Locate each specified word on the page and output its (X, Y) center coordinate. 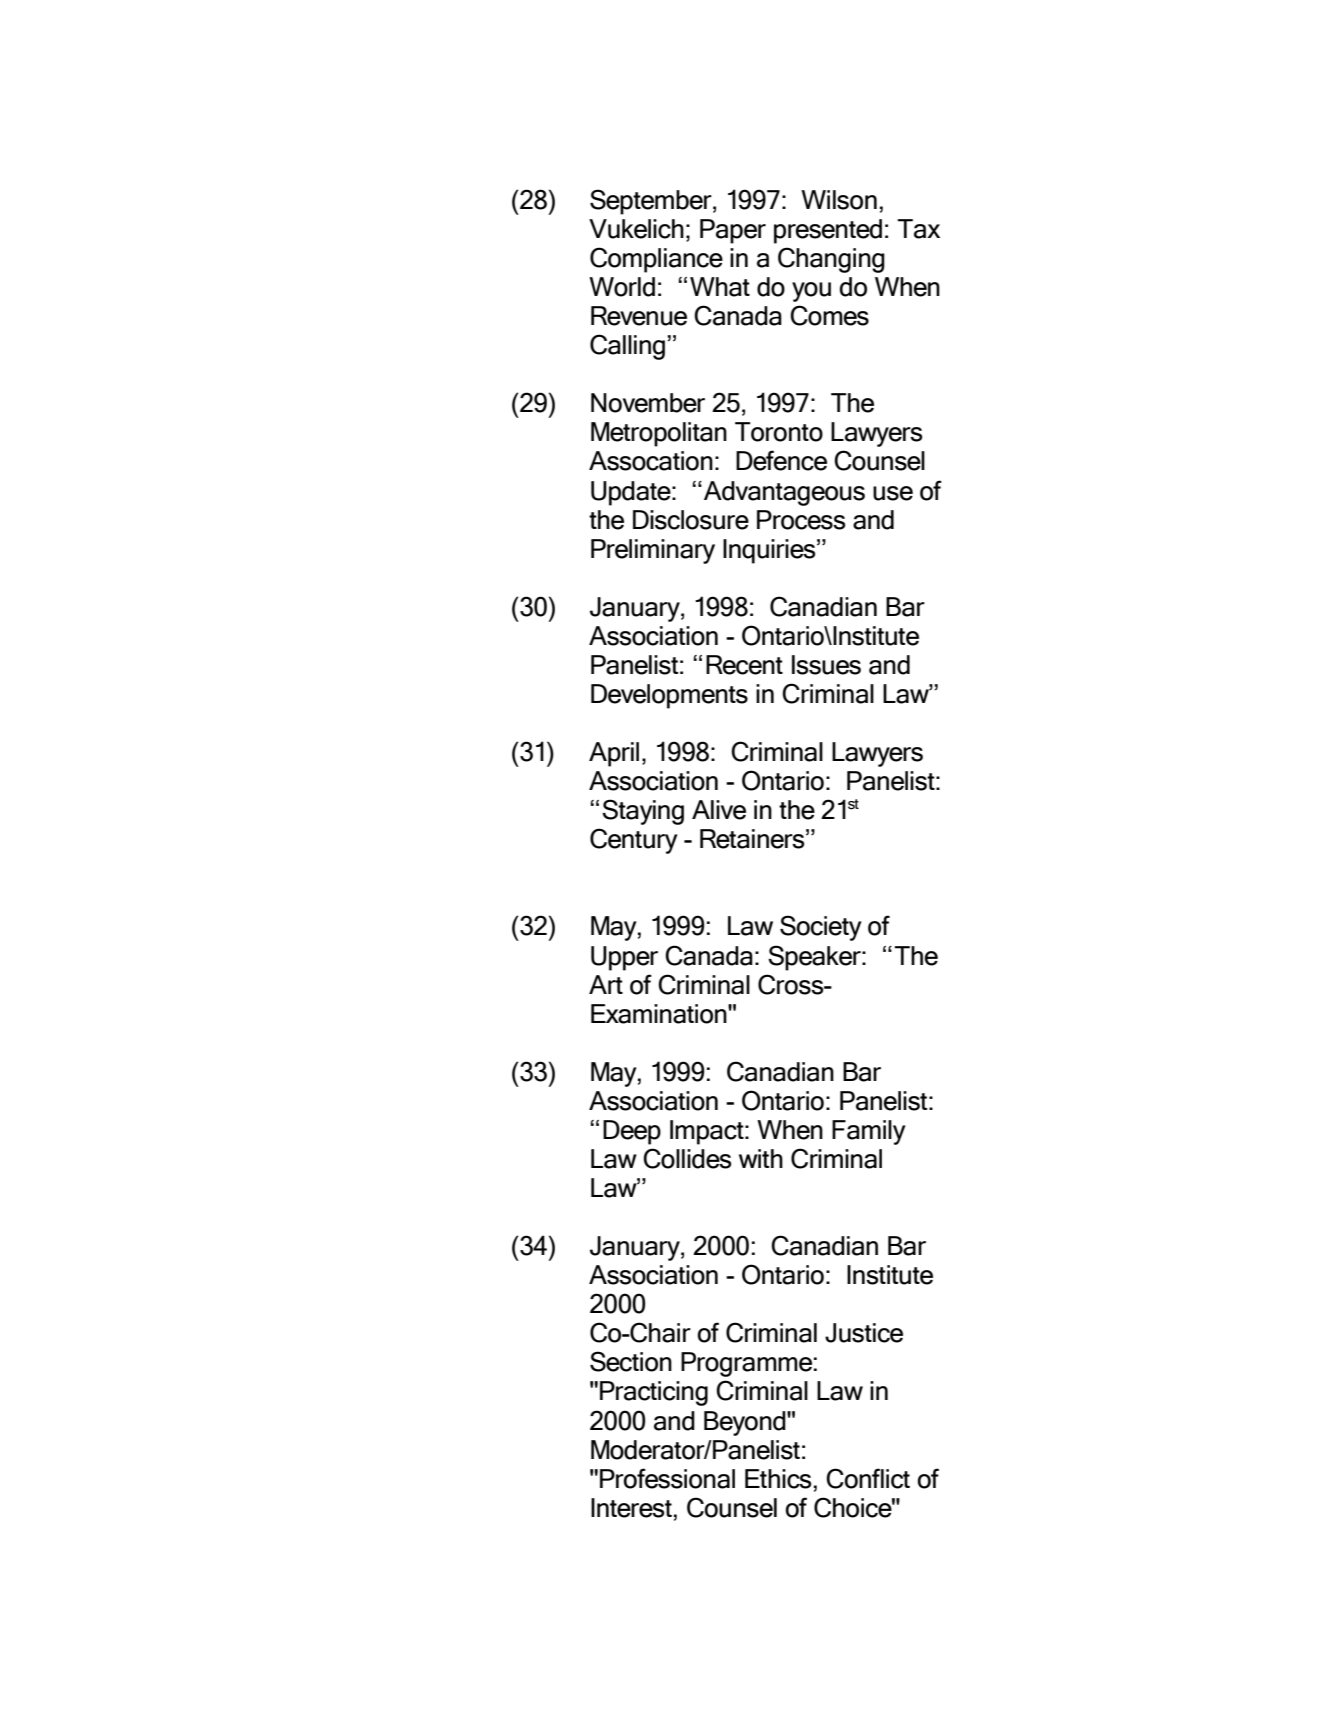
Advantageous (784, 493)
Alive (719, 810)
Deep (632, 1132)
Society (821, 928)
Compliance (656, 260)
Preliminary (653, 551)
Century (634, 841)
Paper (733, 231)
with (761, 1158)
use (893, 493)
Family (869, 1132)
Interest (631, 1508)
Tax (918, 229)
